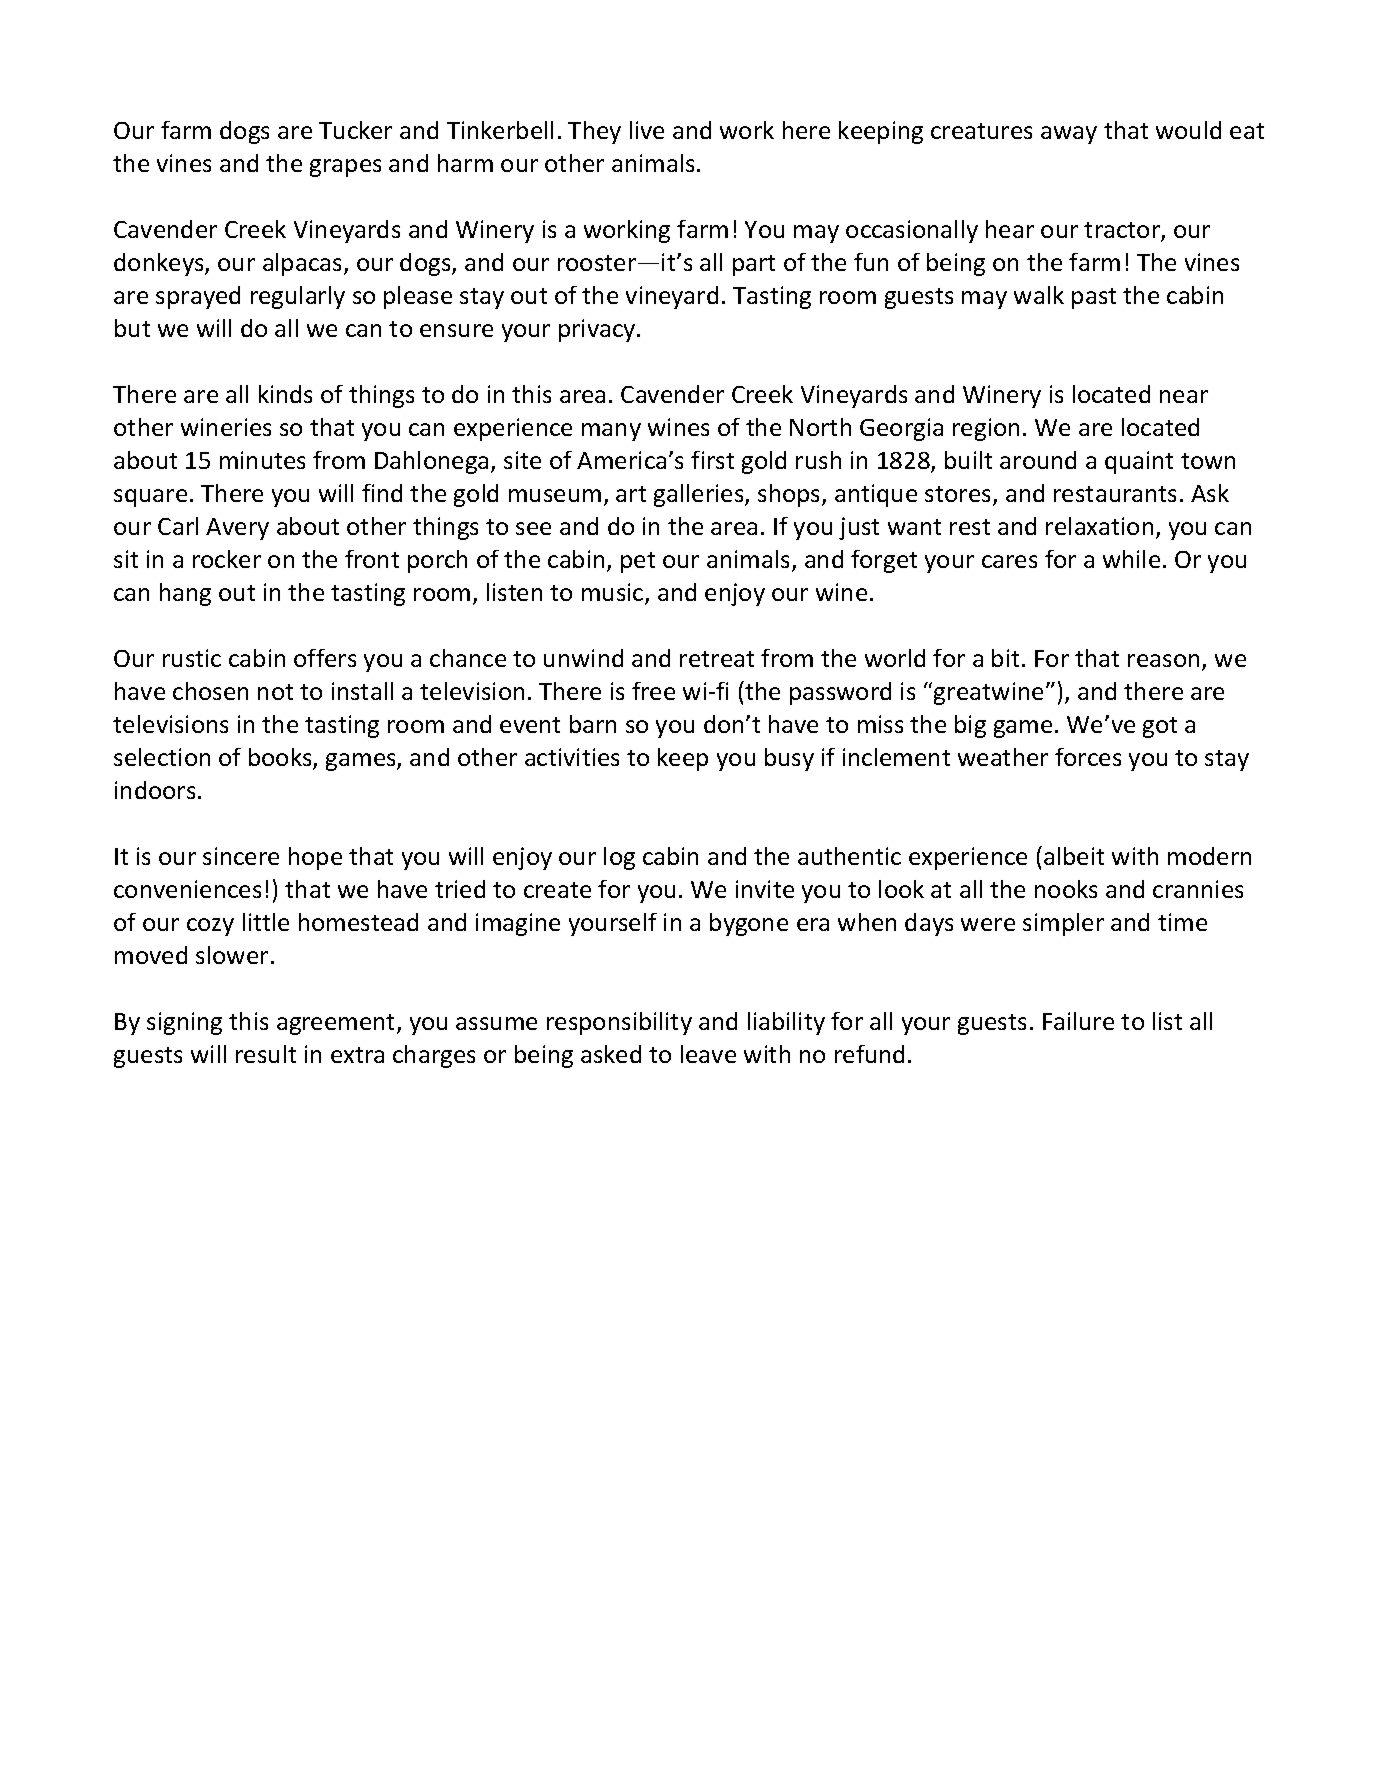 The image size is (1379, 1785). What do you see at coordinates (281, 758) in the screenshot?
I see `books` at bounding box center [281, 758].
